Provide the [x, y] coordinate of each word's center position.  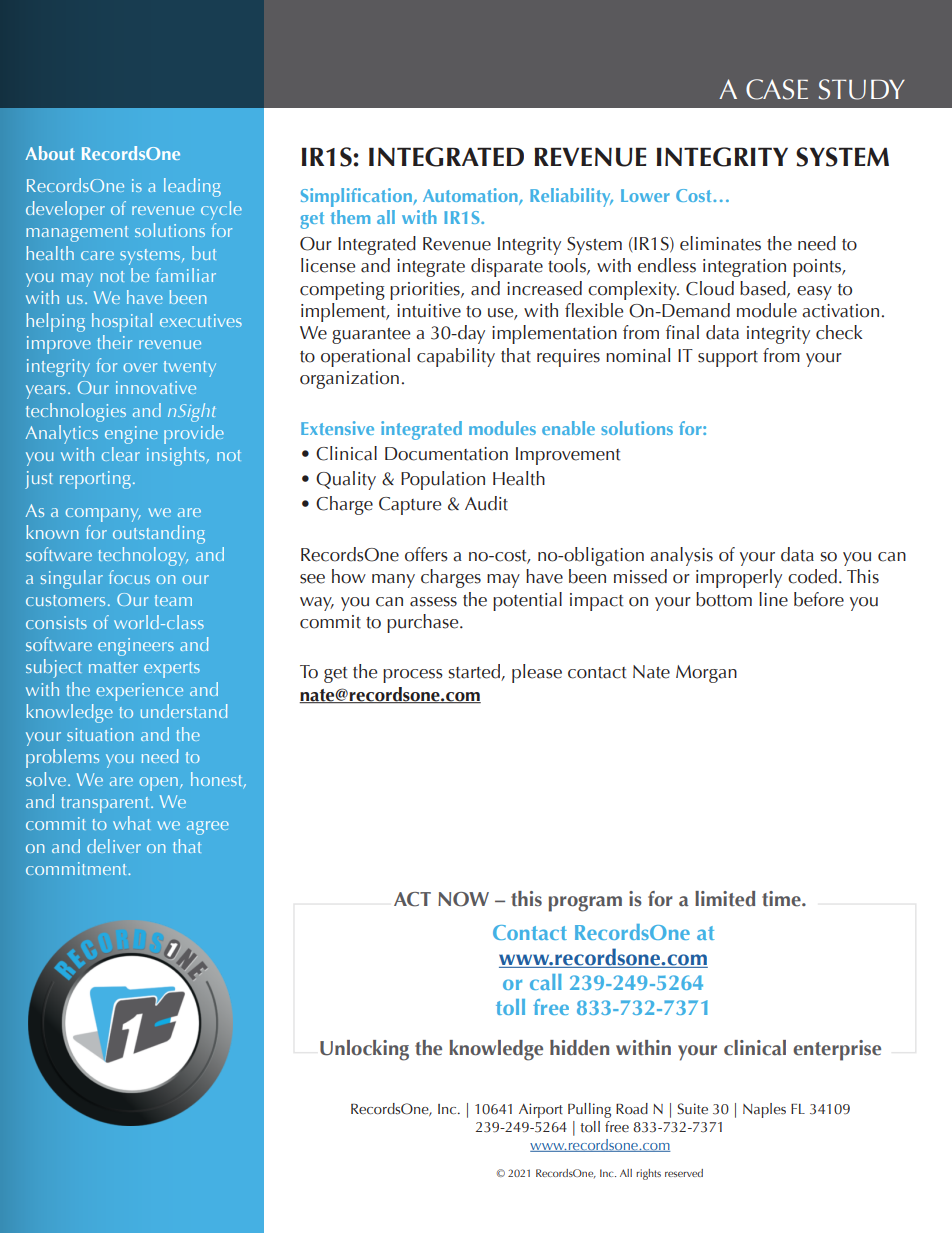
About [50, 153]
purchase [424, 623]
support [728, 359]
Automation [471, 196]
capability [456, 357]
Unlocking [364, 1050]
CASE [777, 89]
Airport [541, 1110]
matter [113, 667]
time [782, 899]
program [585, 904]
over [140, 367]
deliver [114, 846]
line [773, 599]
